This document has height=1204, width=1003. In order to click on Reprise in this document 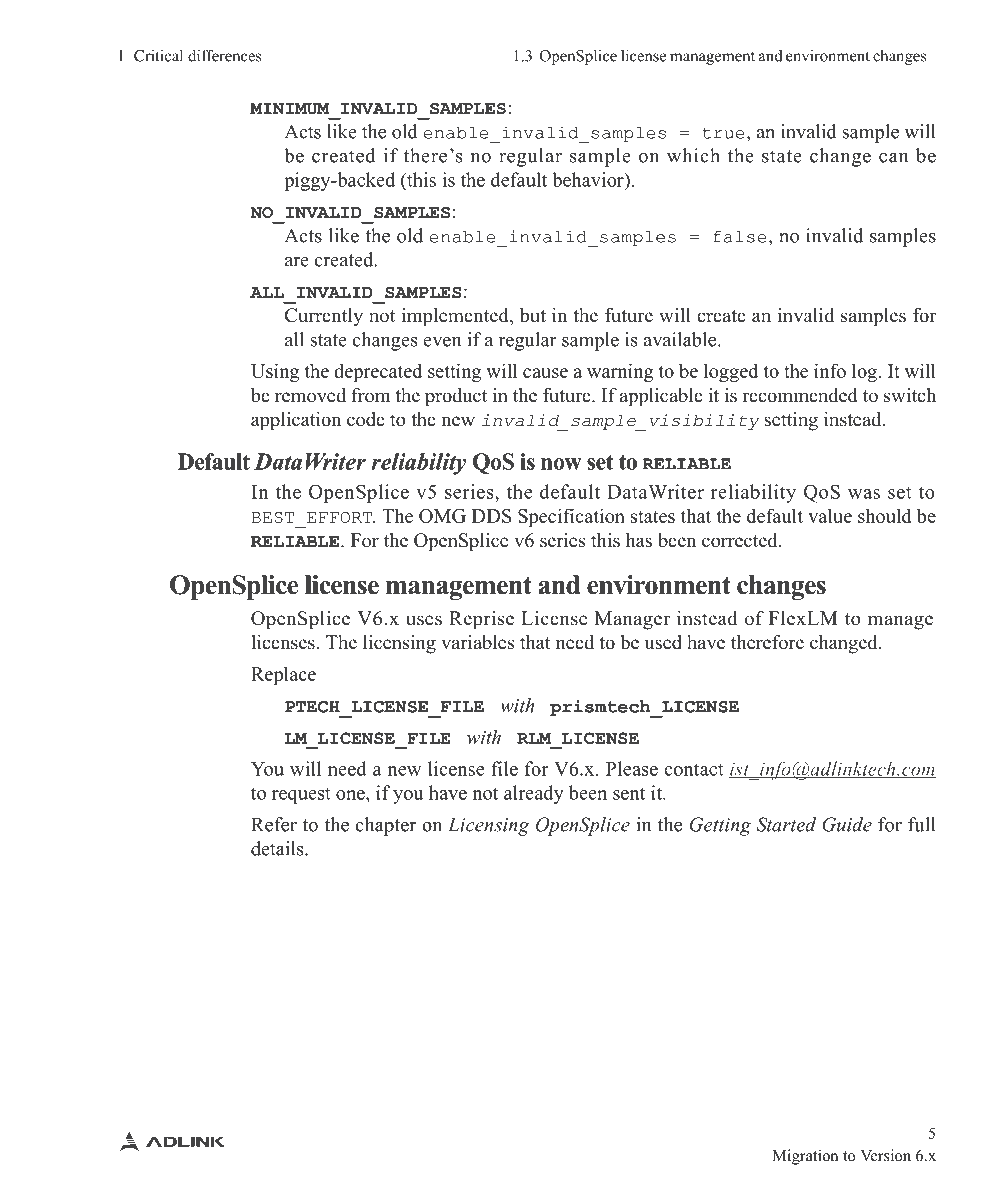, I will do `click(481, 620)`.
